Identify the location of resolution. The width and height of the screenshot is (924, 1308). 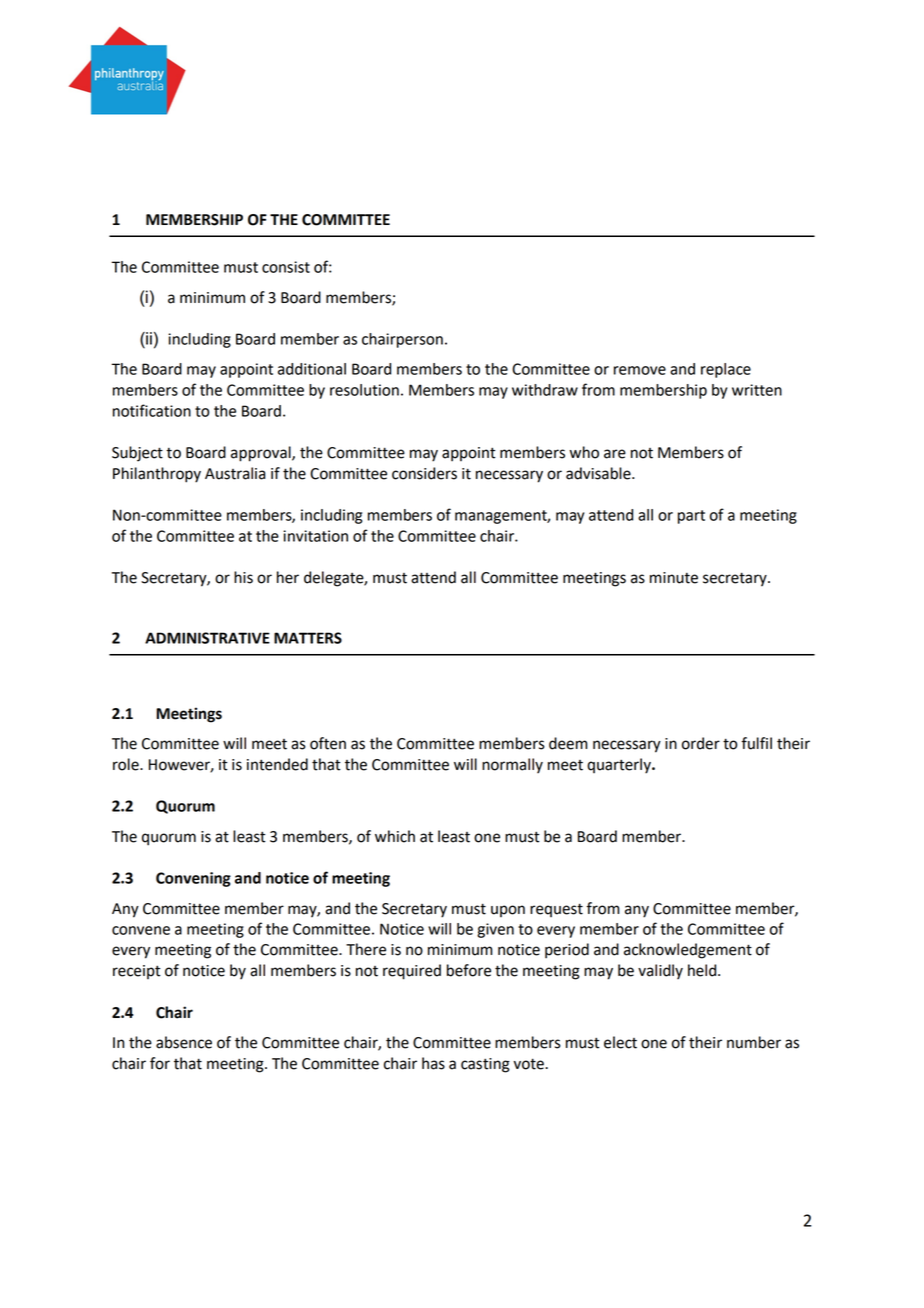
(364, 390).
